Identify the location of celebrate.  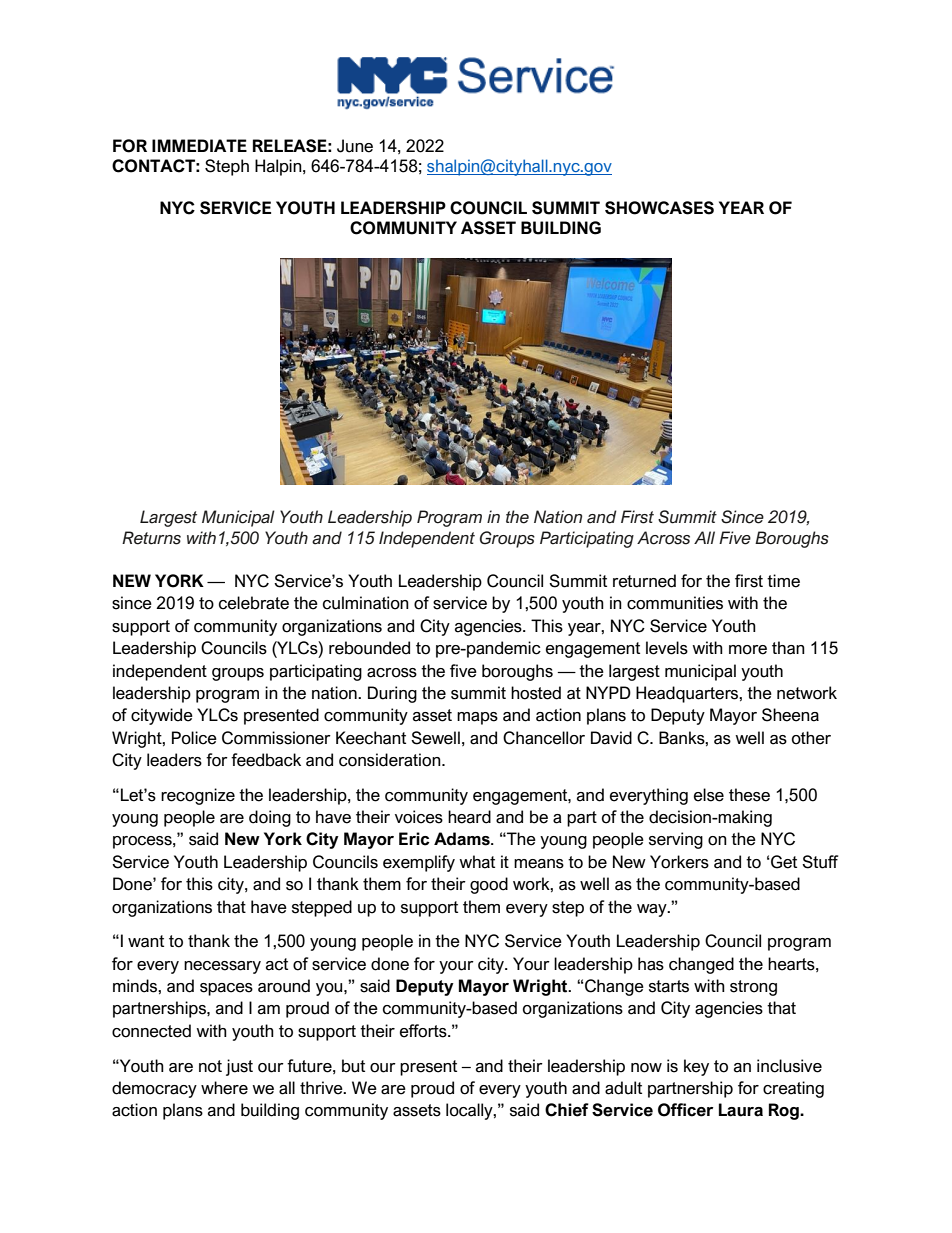
(254, 603).
